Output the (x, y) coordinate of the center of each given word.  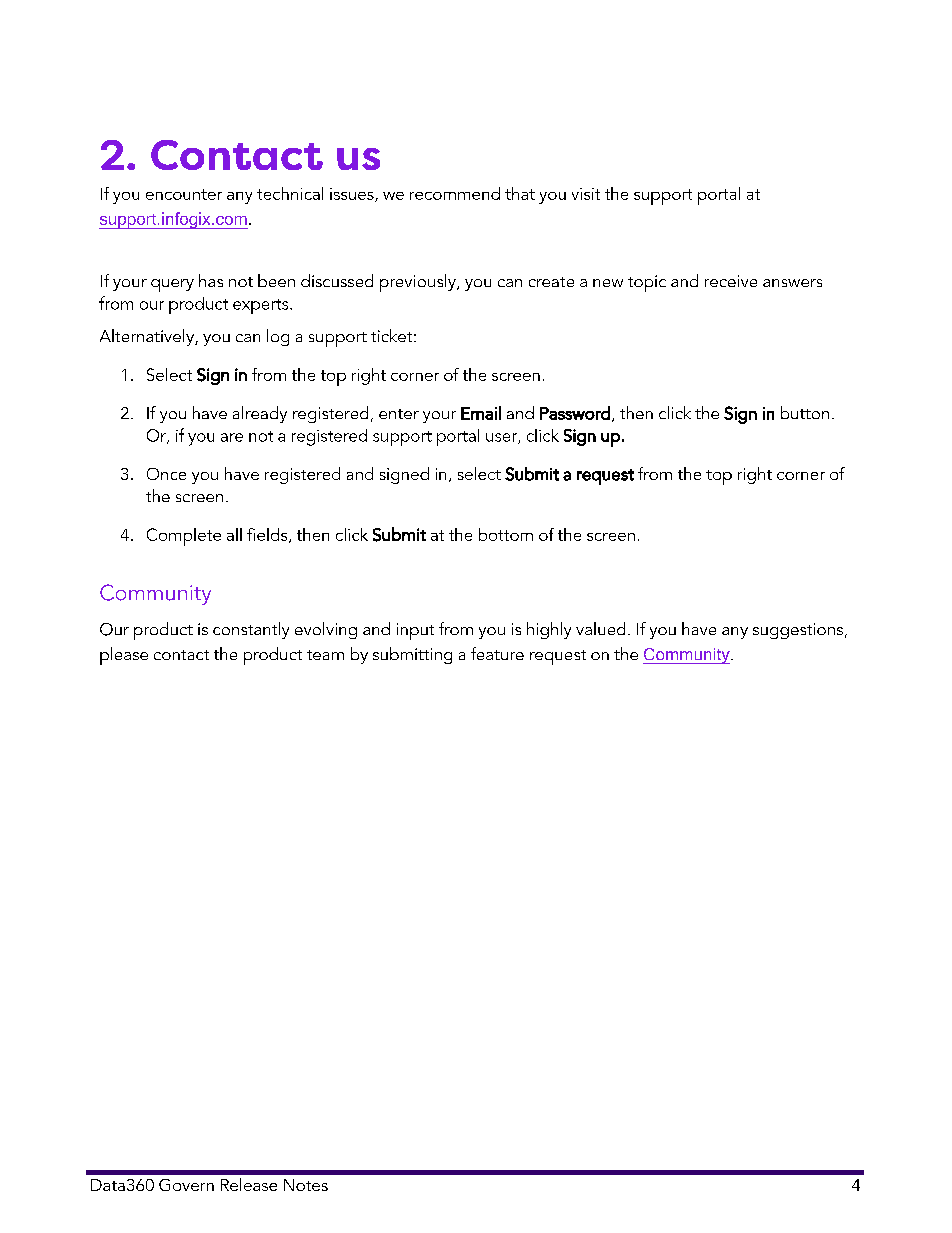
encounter (184, 194)
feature (497, 653)
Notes (306, 1185)
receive (731, 281)
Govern (186, 1185)
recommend (455, 193)
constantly (251, 630)
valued (600, 628)
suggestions (798, 631)
